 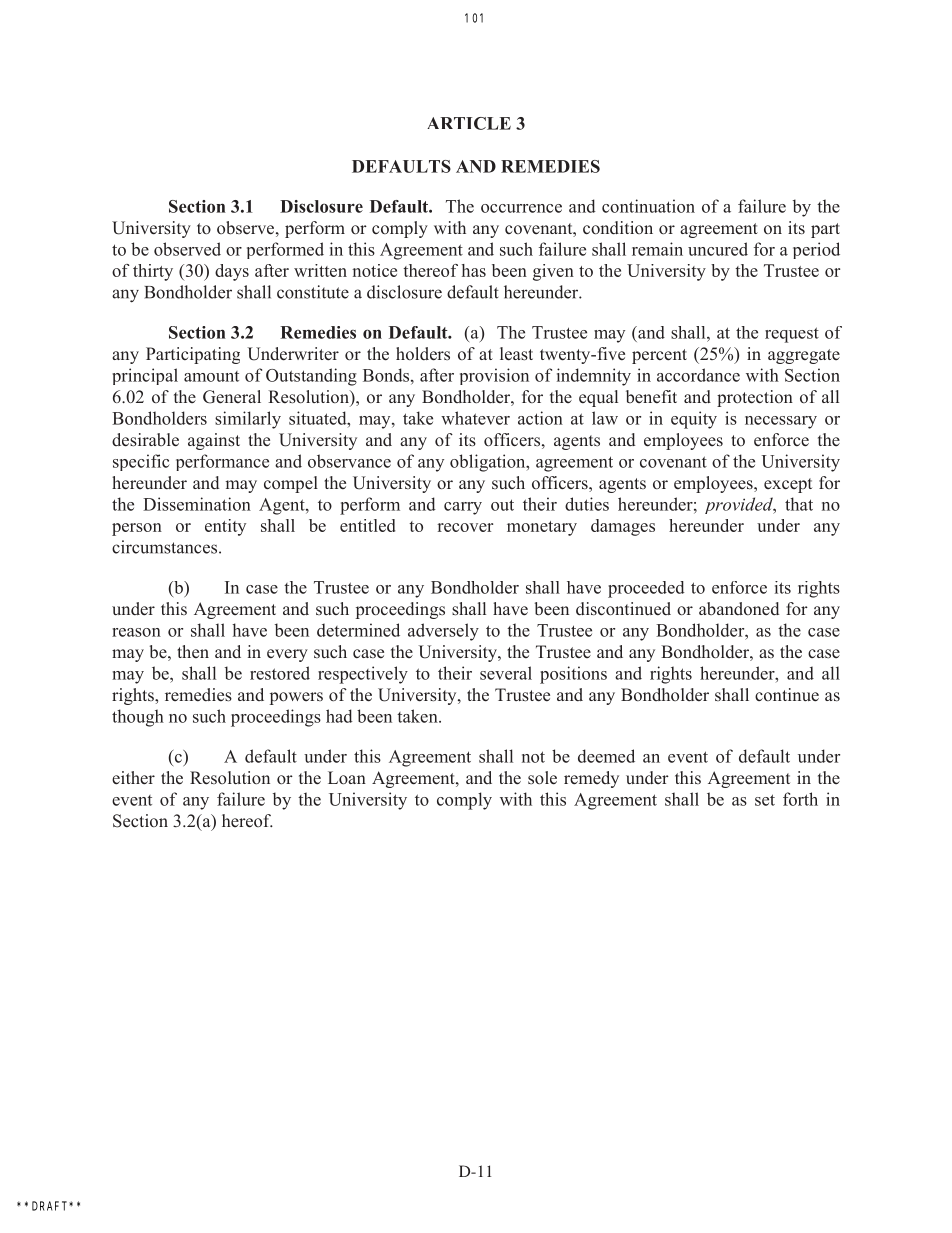 What do you see at coordinates (475, 418) in the page?
I see `whatever` at bounding box center [475, 418].
